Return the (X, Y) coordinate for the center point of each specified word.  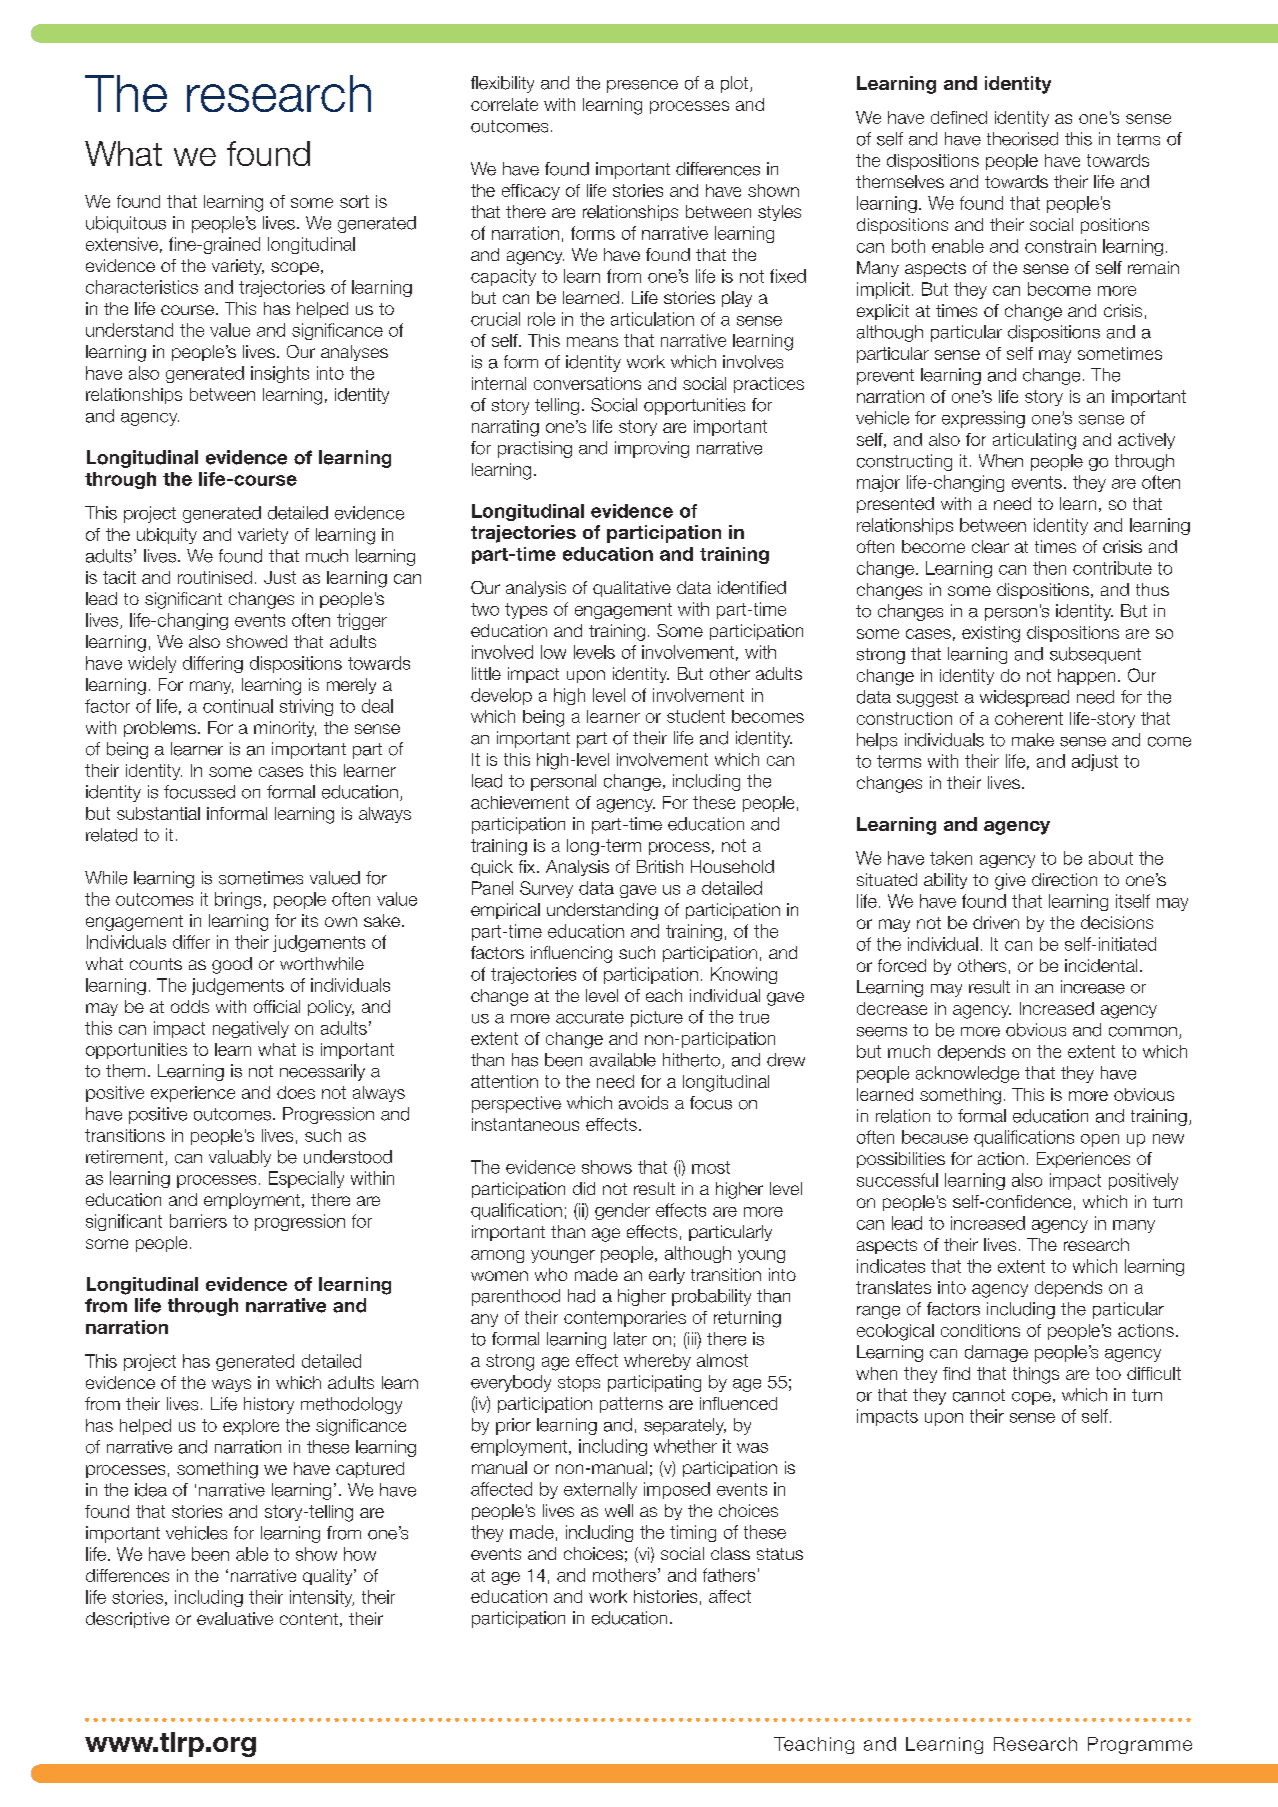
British (660, 866)
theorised (1022, 139)
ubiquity (167, 536)
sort (354, 201)
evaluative (235, 1618)
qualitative (632, 589)
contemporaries (625, 1319)
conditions (980, 1330)
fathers (729, 1575)
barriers (198, 1221)
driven (996, 922)
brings (238, 900)
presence (642, 86)
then (1049, 568)
